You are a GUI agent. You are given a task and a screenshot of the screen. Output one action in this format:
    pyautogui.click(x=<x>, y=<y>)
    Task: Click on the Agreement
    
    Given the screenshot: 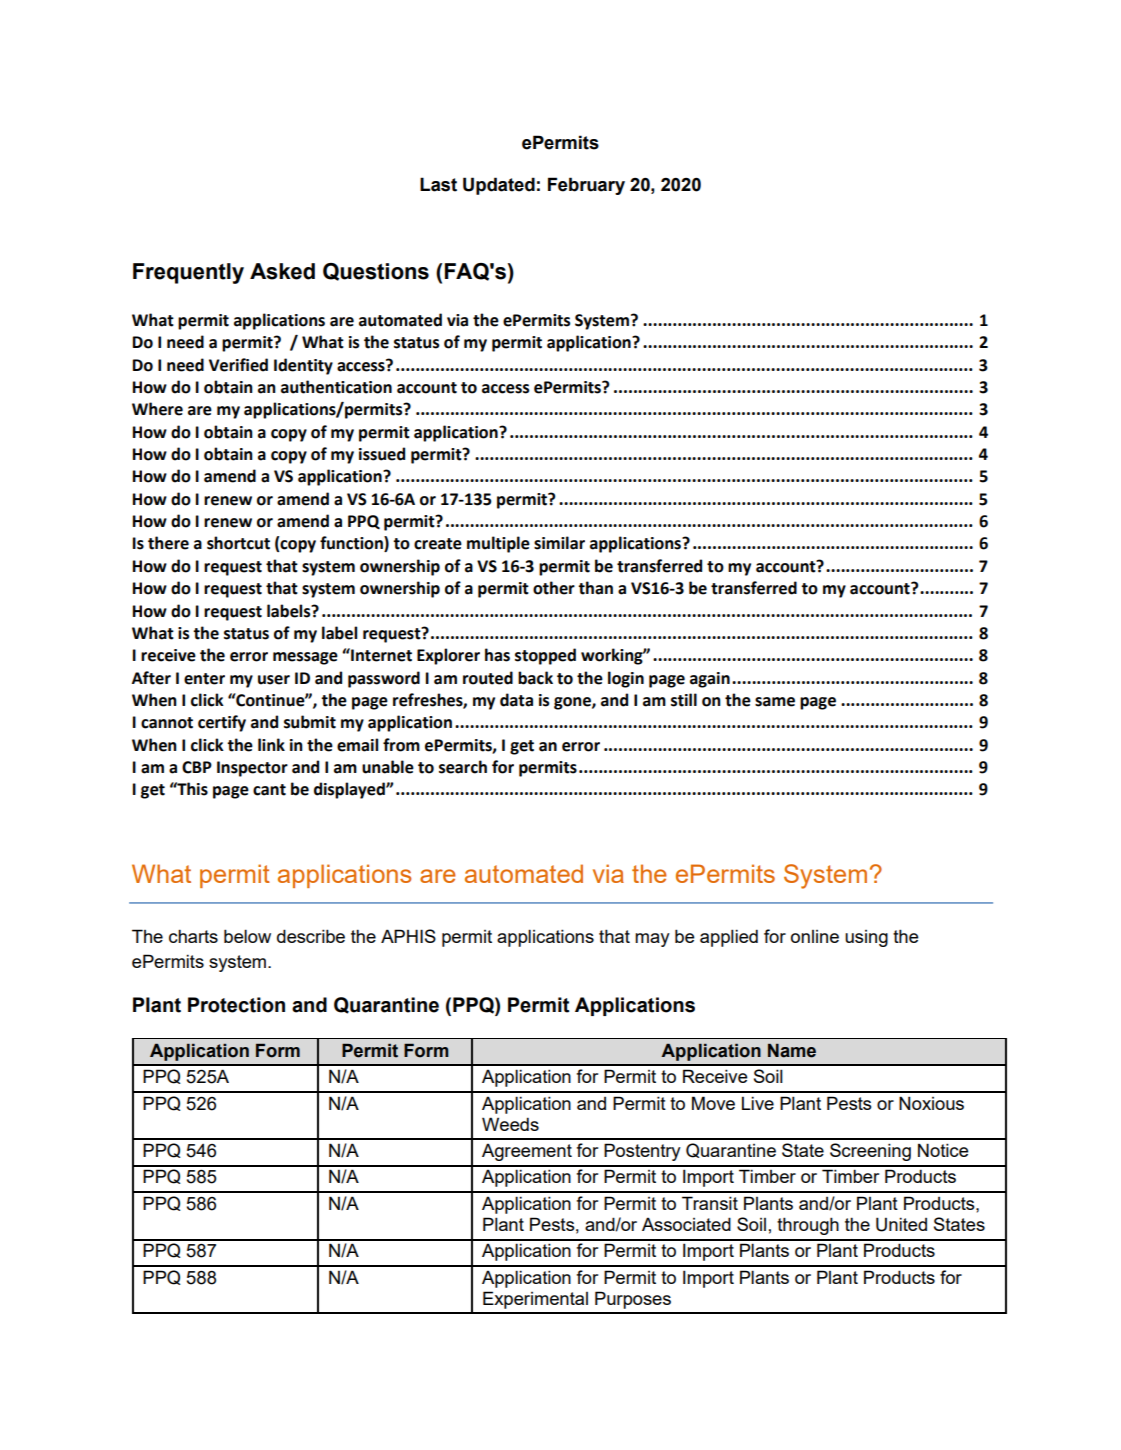 What is the action you would take?
    pyautogui.click(x=527, y=1152)
